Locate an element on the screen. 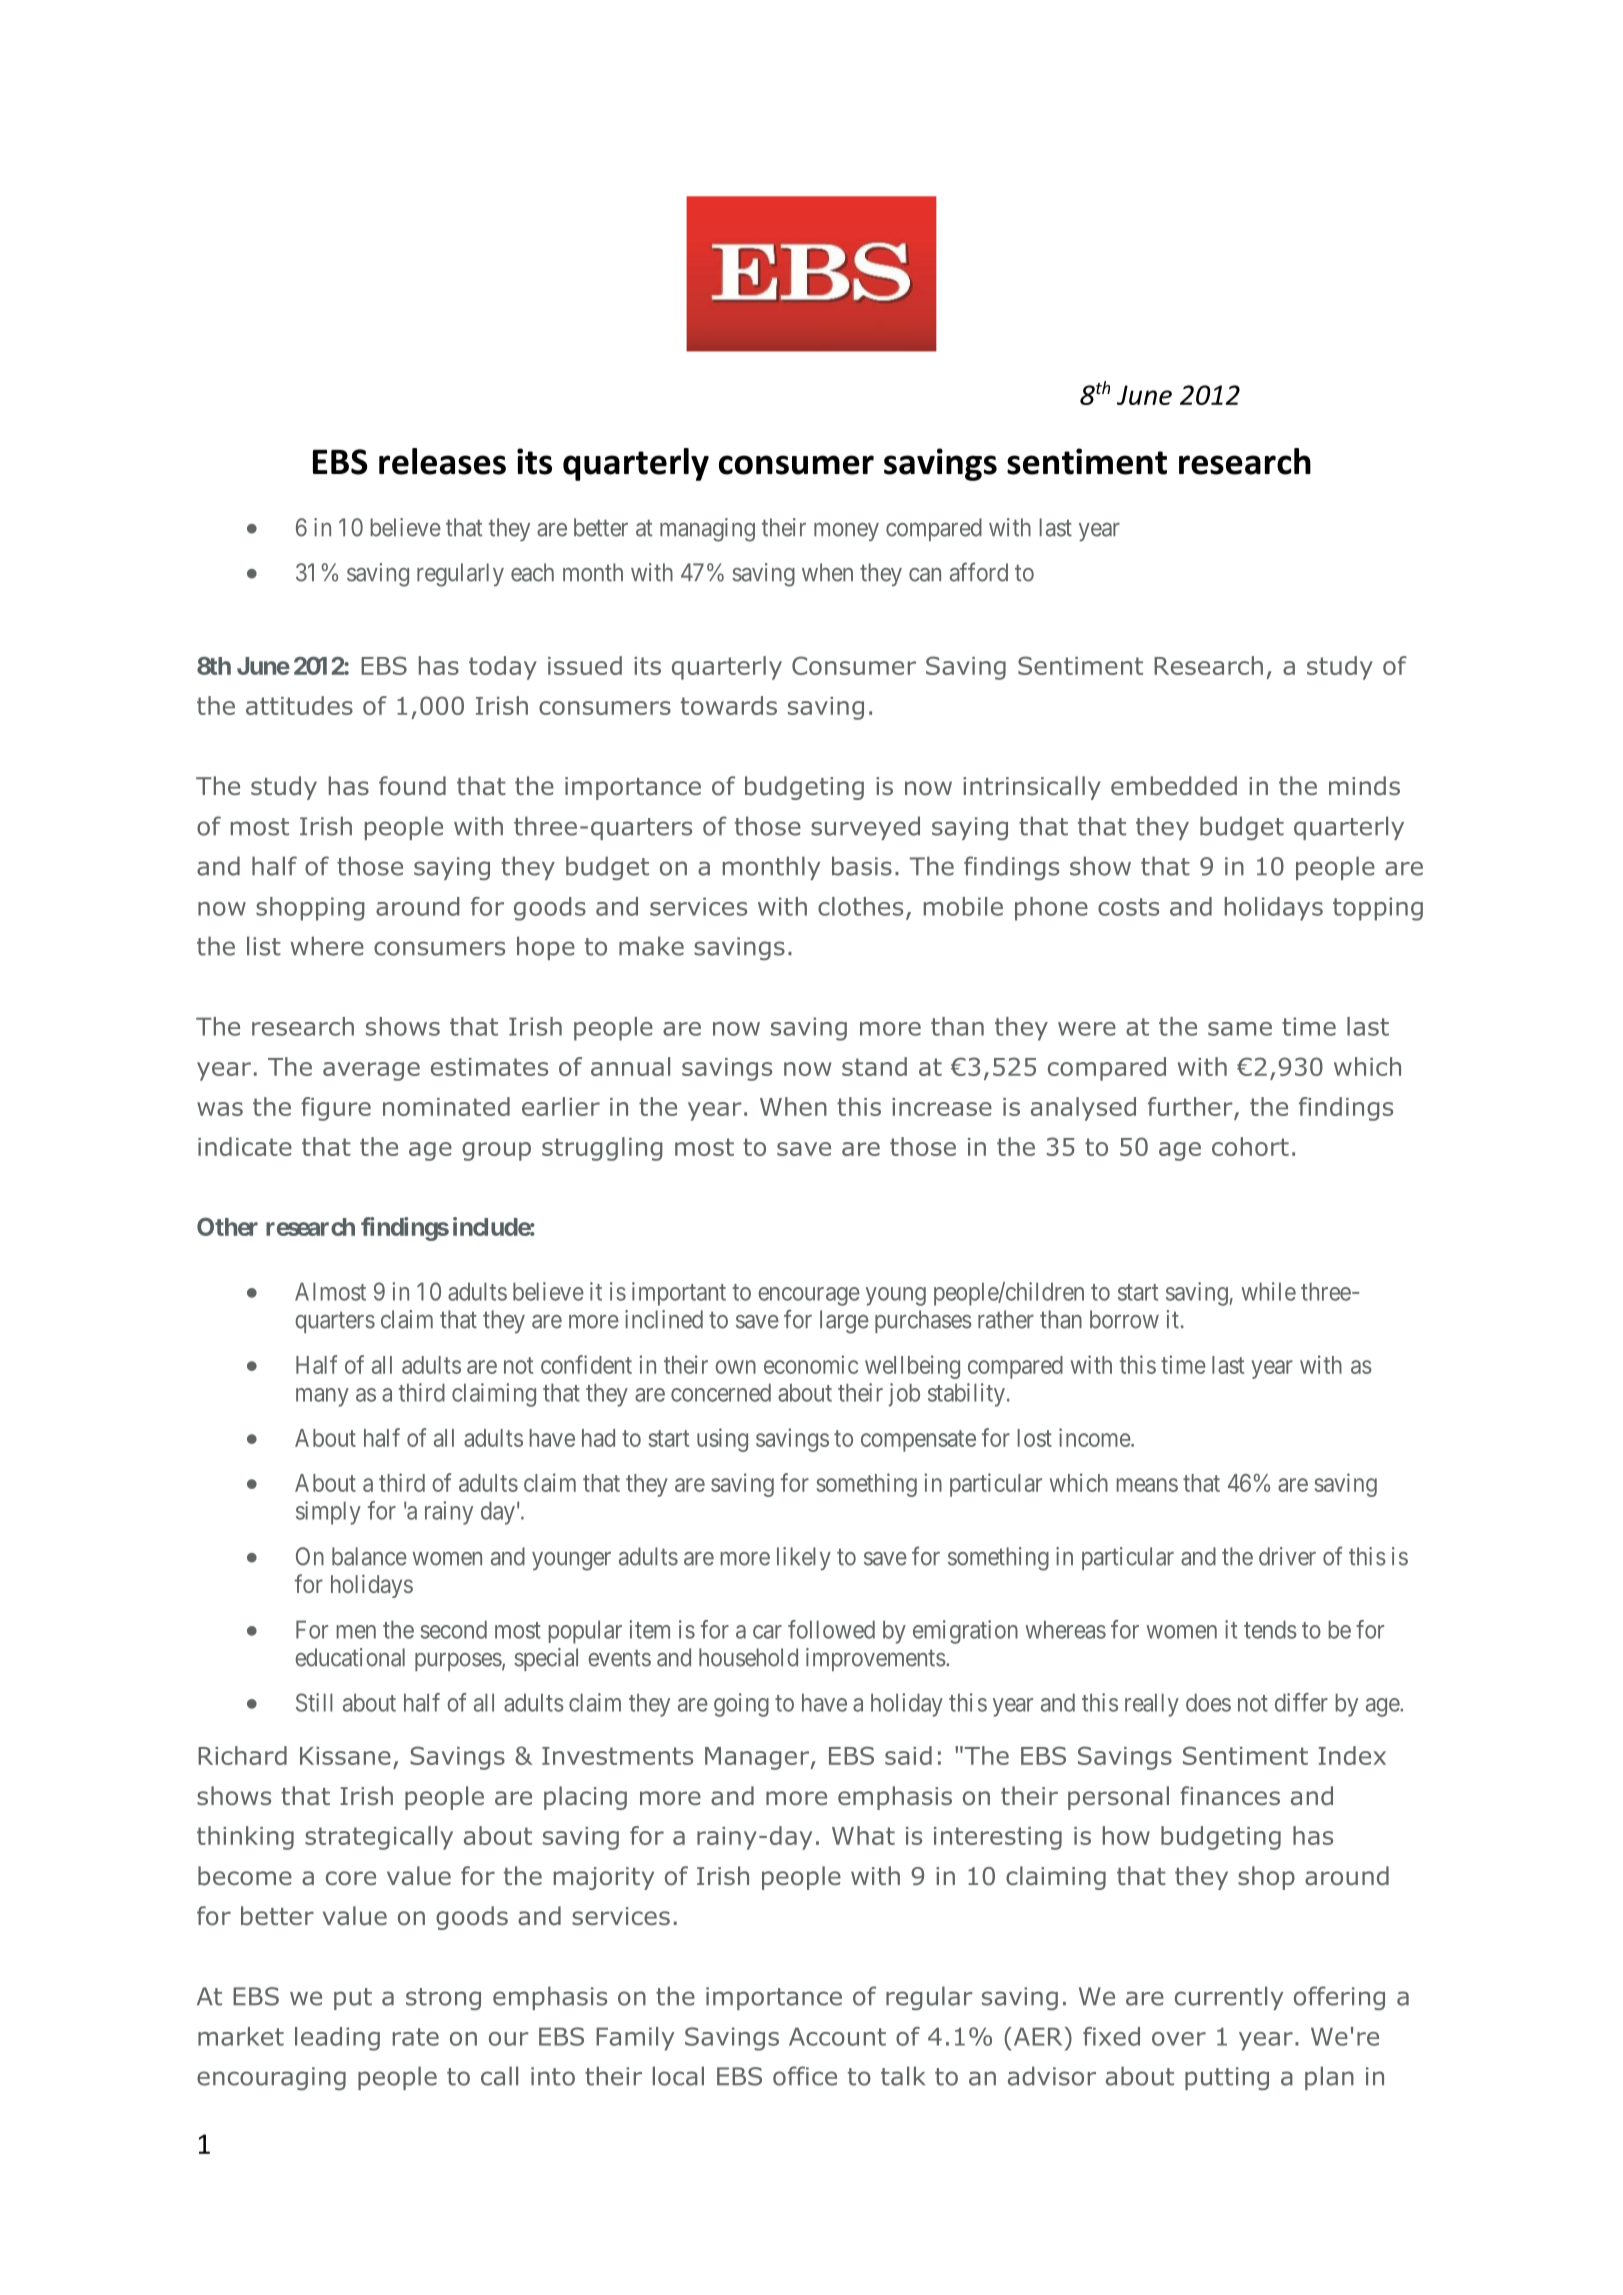 The width and height of the screenshot is (1623, 2295). stand is located at coordinates (874, 1066).
